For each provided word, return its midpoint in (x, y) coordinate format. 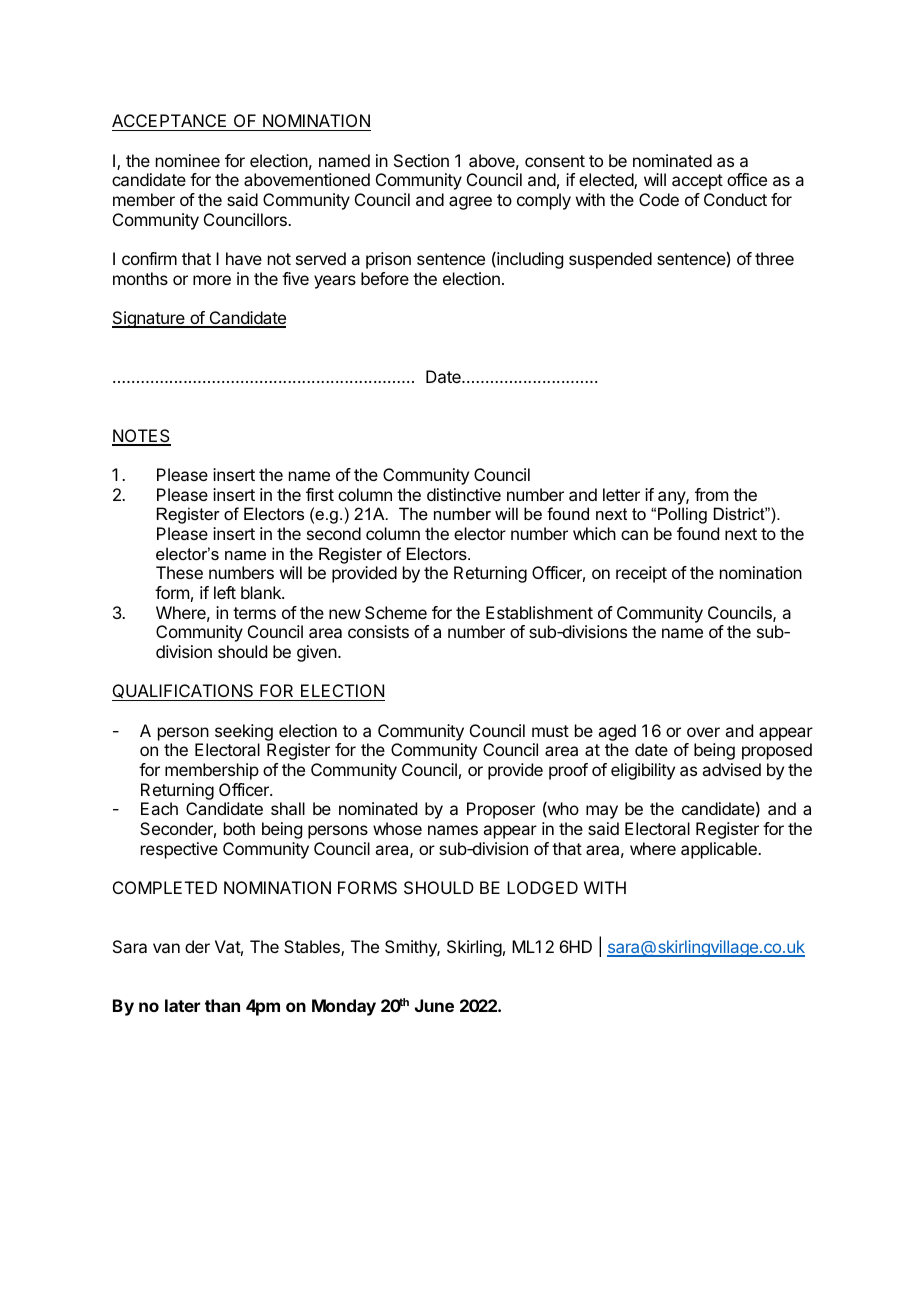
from (711, 494)
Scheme (396, 612)
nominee (188, 160)
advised (731, 769)
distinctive (464, 494)
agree (470, 203)
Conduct (735, 199)
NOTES (141, 437)
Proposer (501, 810)
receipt (641, 574)
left (225, 592)
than (222, 1005)
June (434, 1005)
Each (159, 808)
